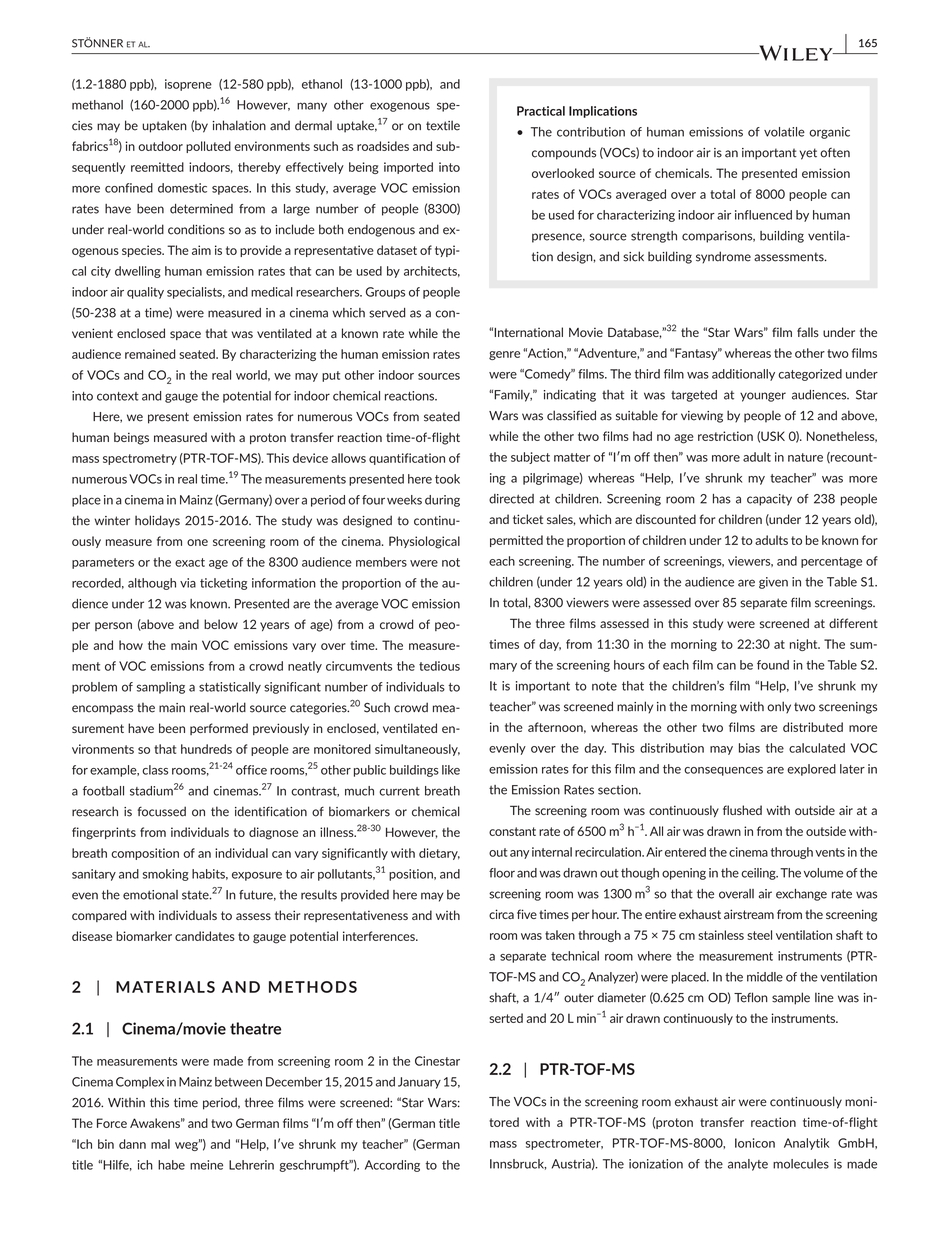 The height and width of the image is (1251, 952). What do you see at coordinates (784, 132) in the image?
I see `volatile` at bounding box center [784, 132].
